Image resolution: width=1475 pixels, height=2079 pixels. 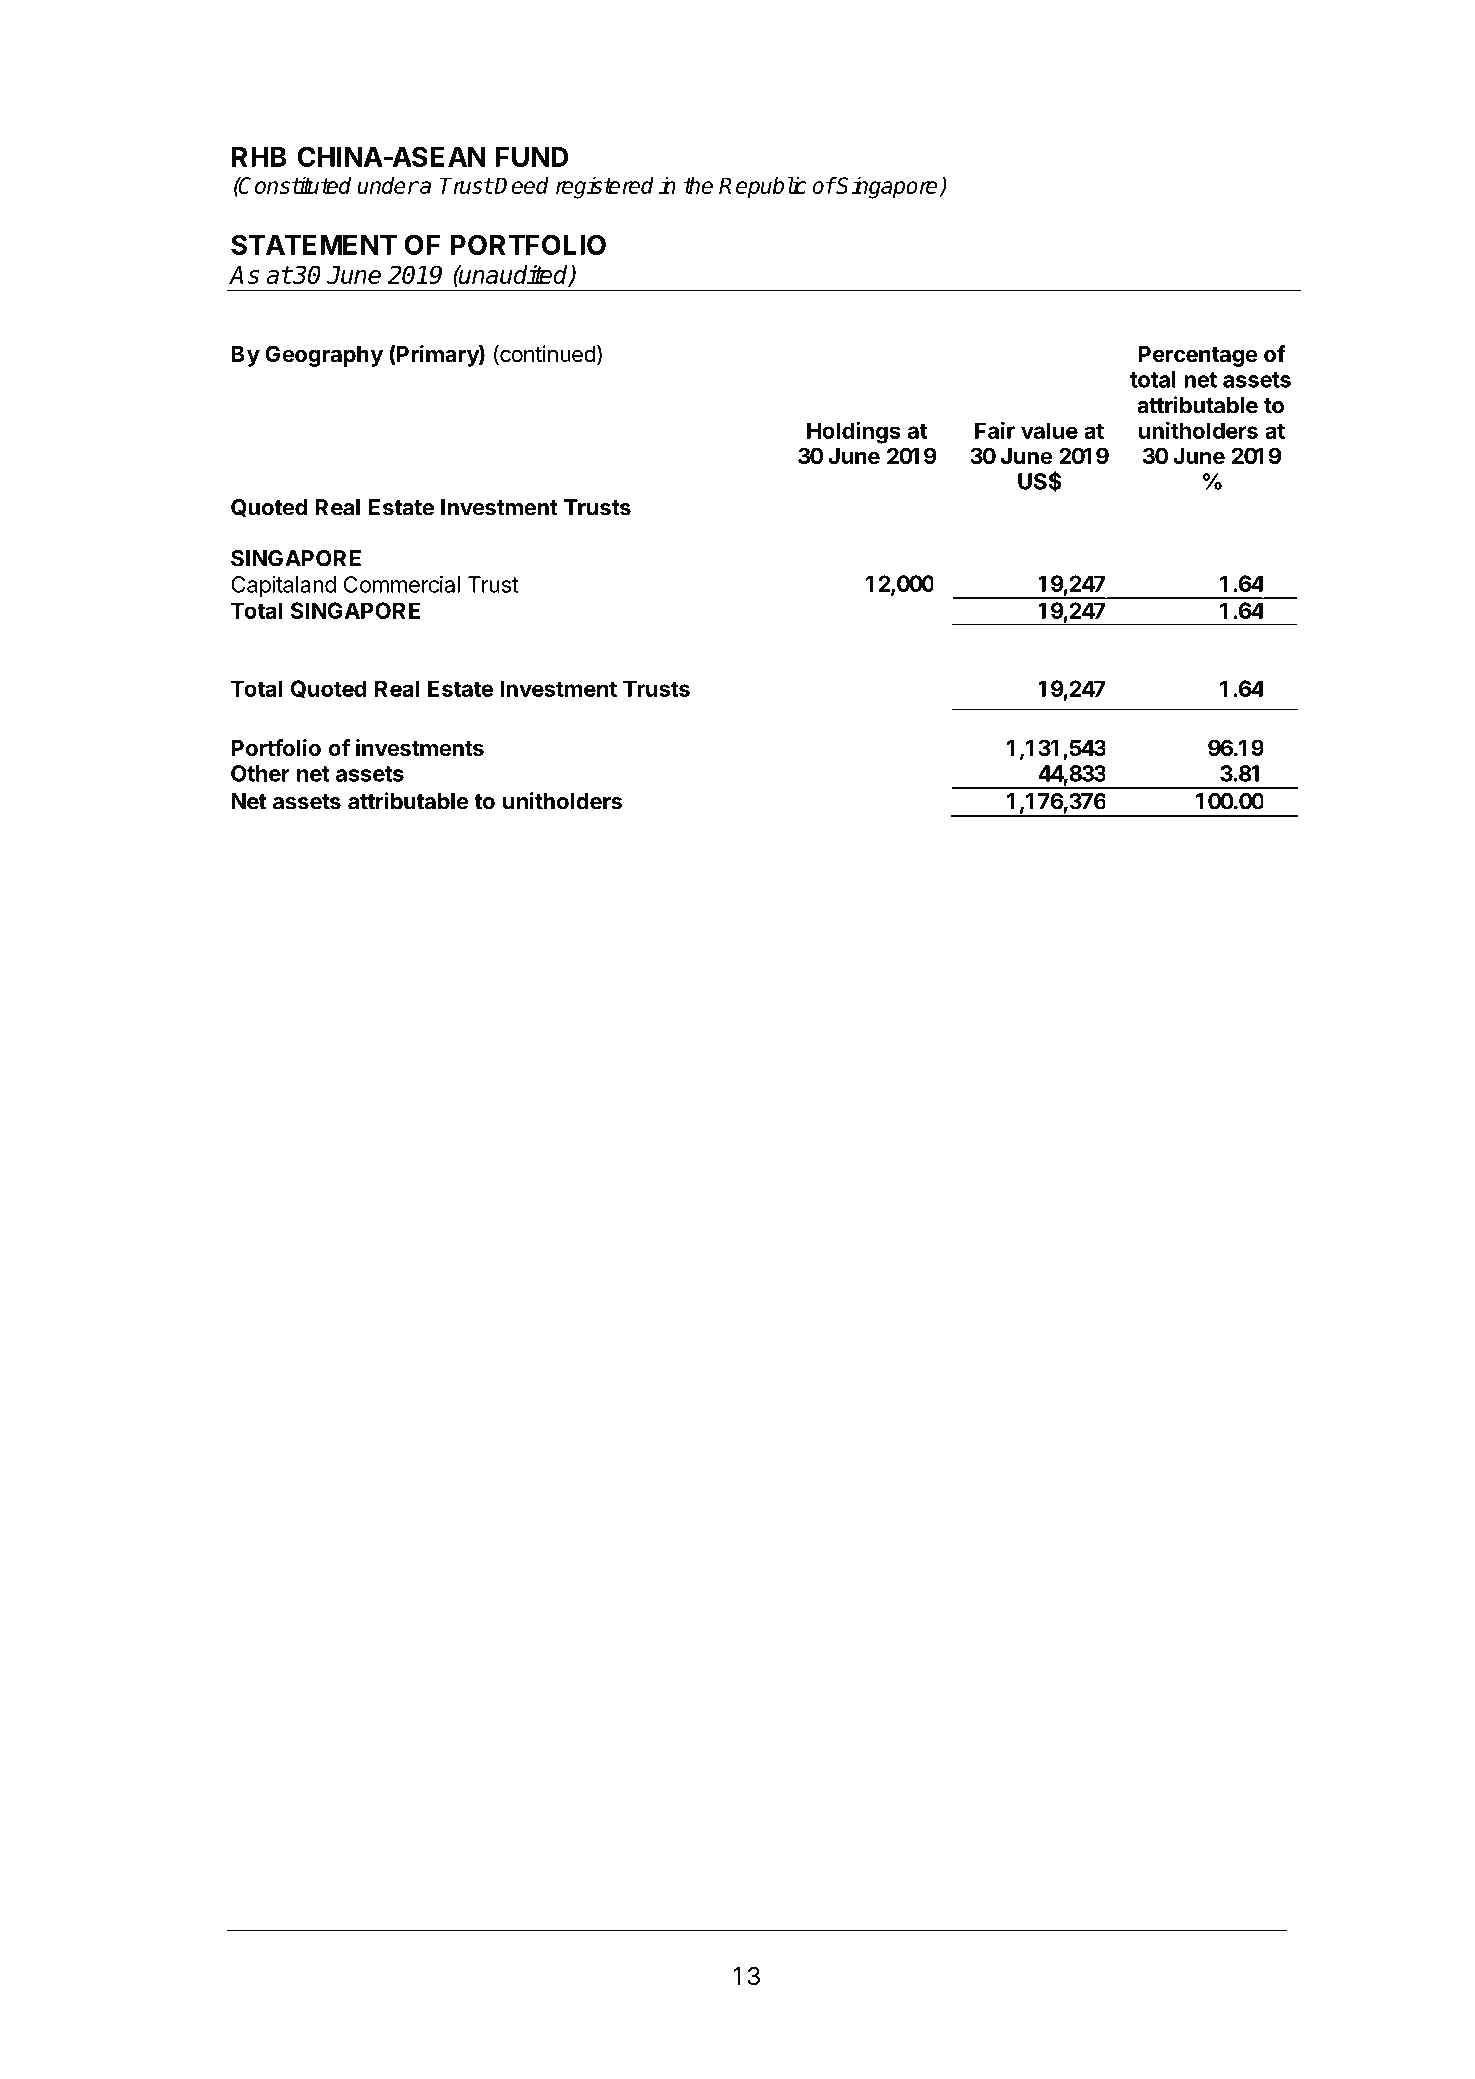 What do you see at coordinates (995, 430) in the page?
I see `Fair` at bounding box center [995, 430].
